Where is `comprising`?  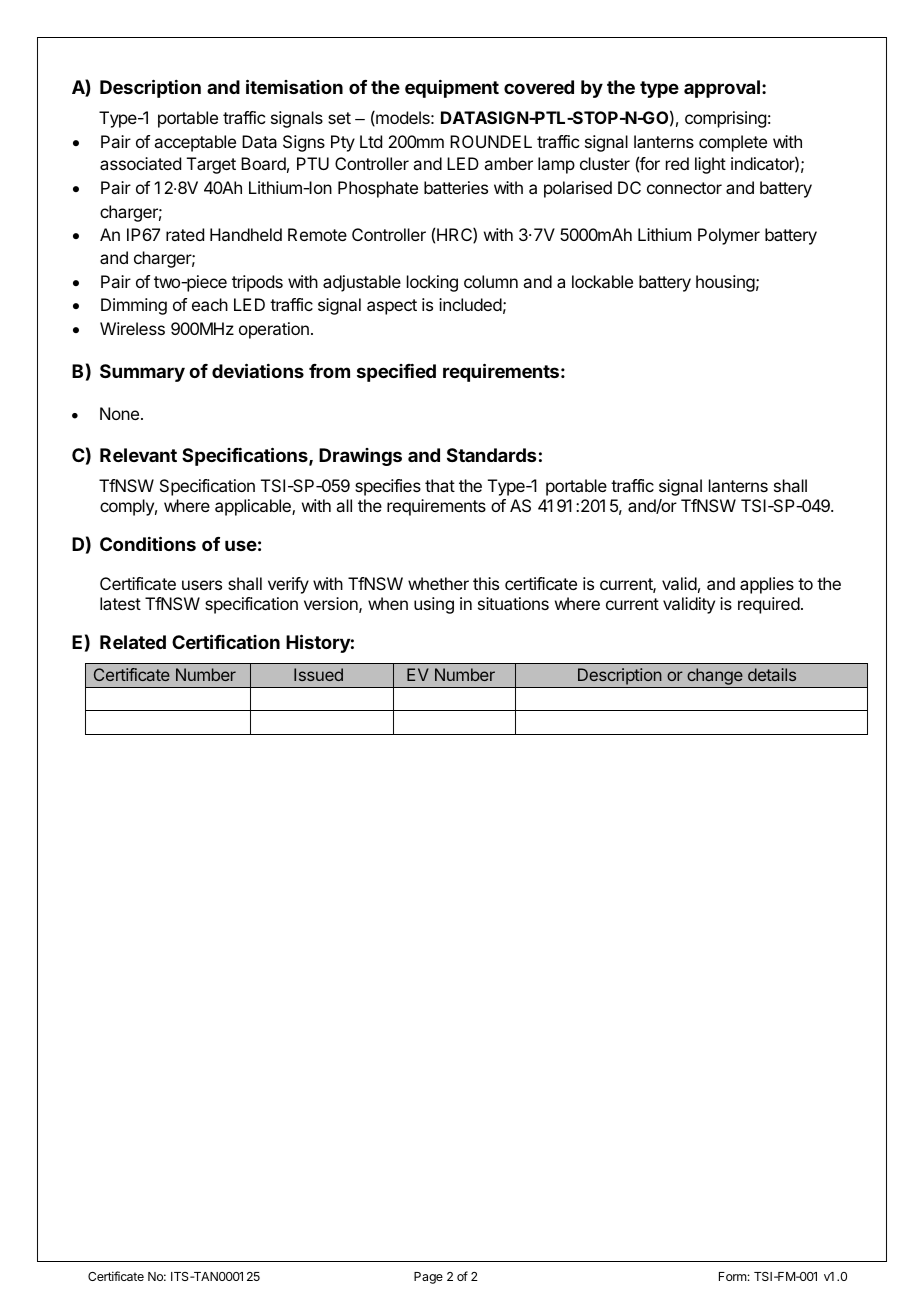 comprising is located at coordinates (725, 119).
